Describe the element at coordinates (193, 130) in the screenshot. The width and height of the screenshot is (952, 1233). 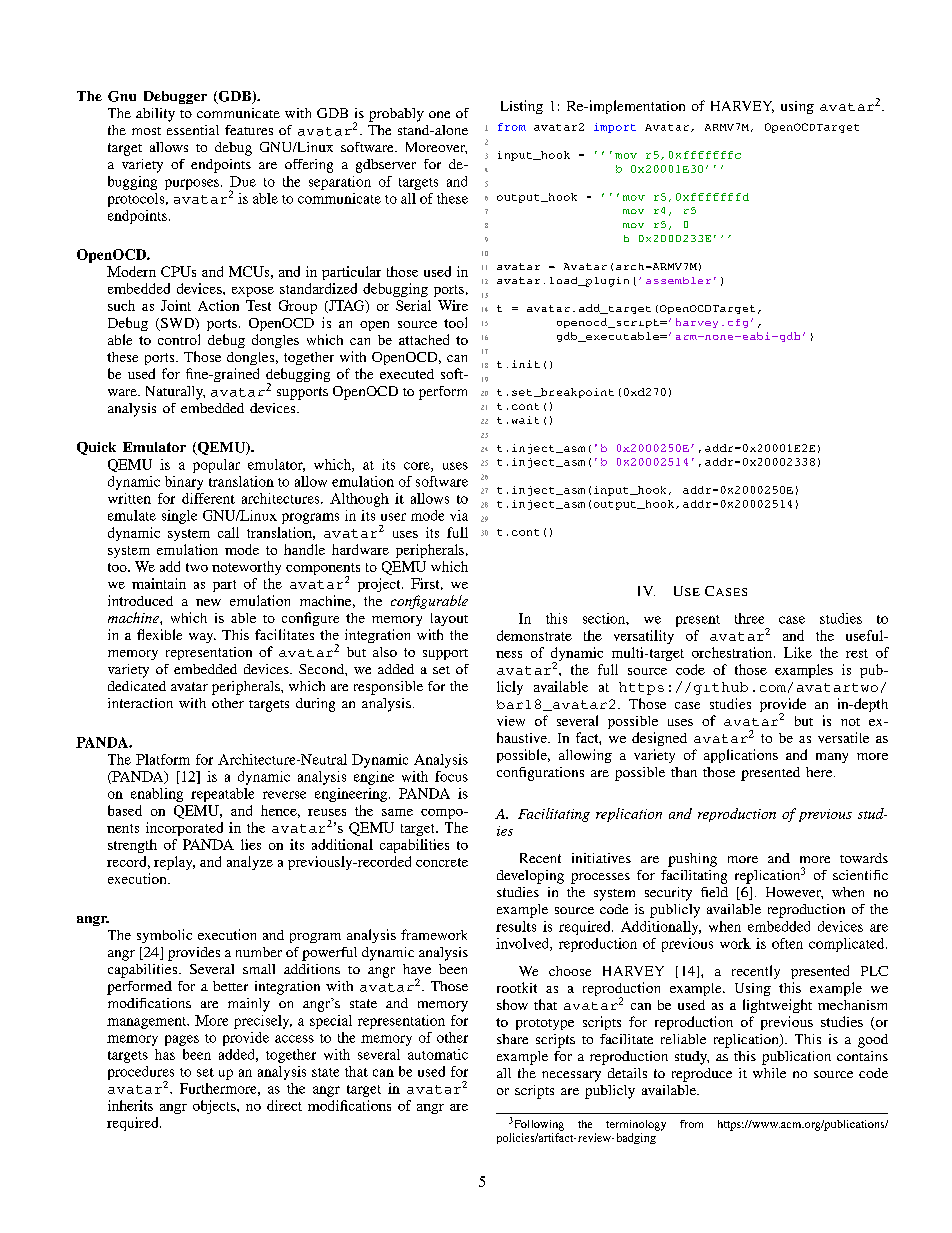
I see `essential` at that location.
